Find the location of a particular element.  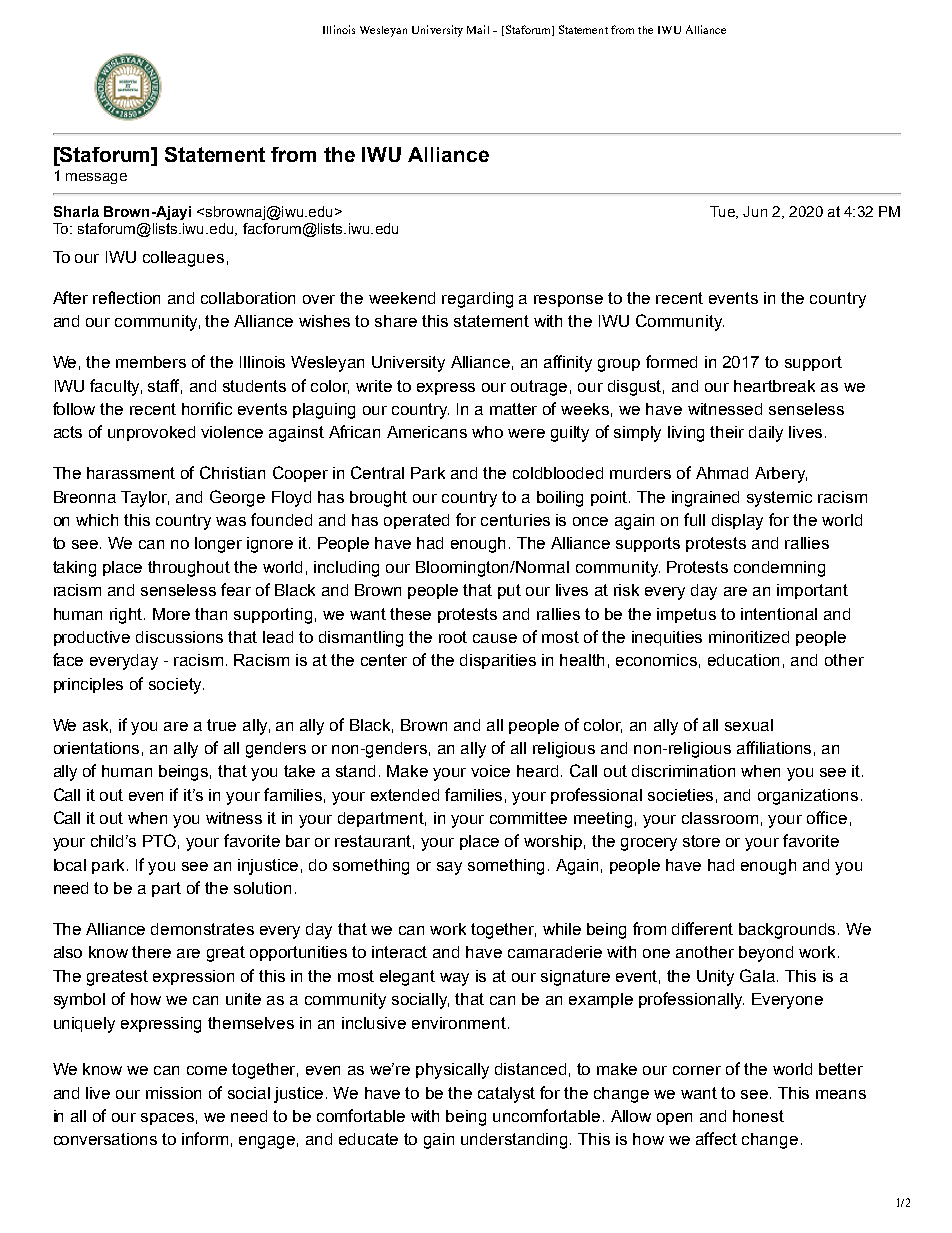

demonstrates is located at coordinates (202, 929).
